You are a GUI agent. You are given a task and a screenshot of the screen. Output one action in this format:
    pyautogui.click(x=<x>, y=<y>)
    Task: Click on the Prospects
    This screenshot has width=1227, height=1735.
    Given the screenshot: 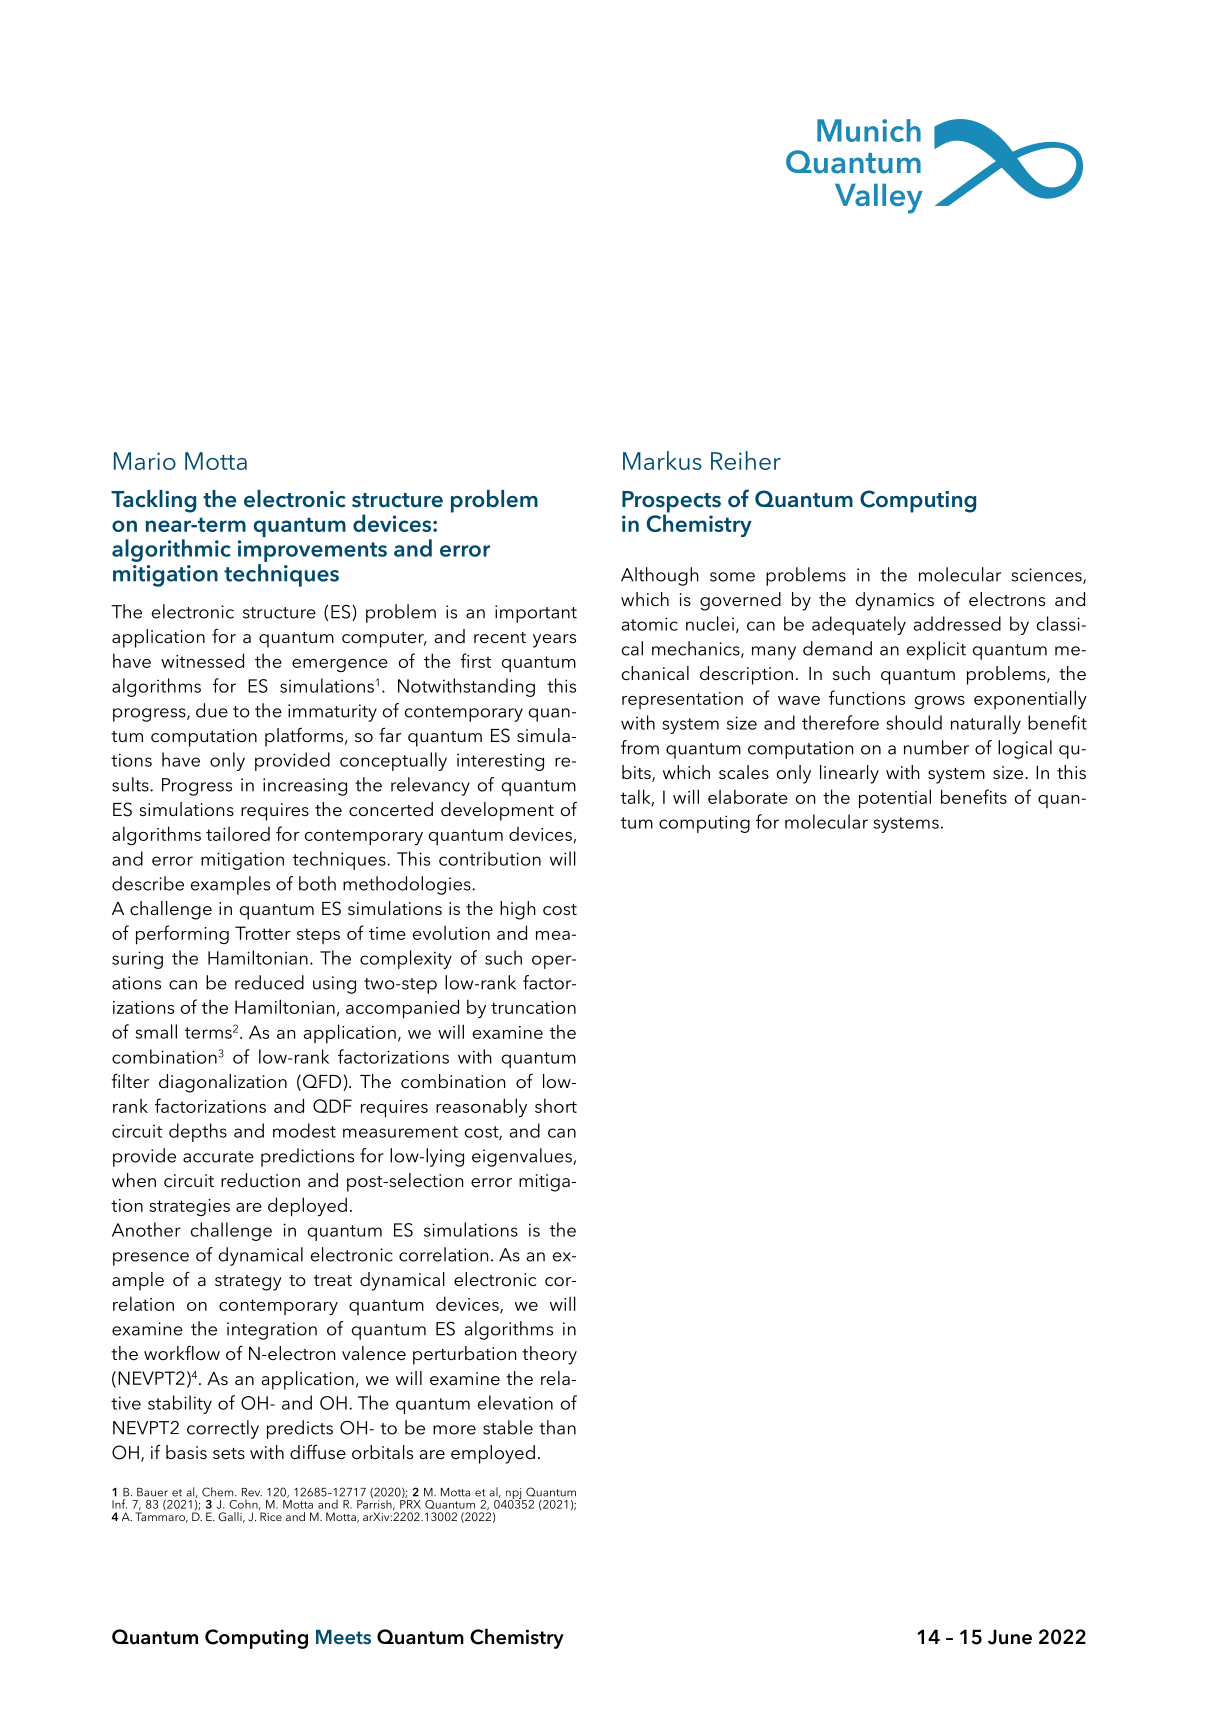 What is the action you would take?
    pyautogui.click(x=671, y=503)
